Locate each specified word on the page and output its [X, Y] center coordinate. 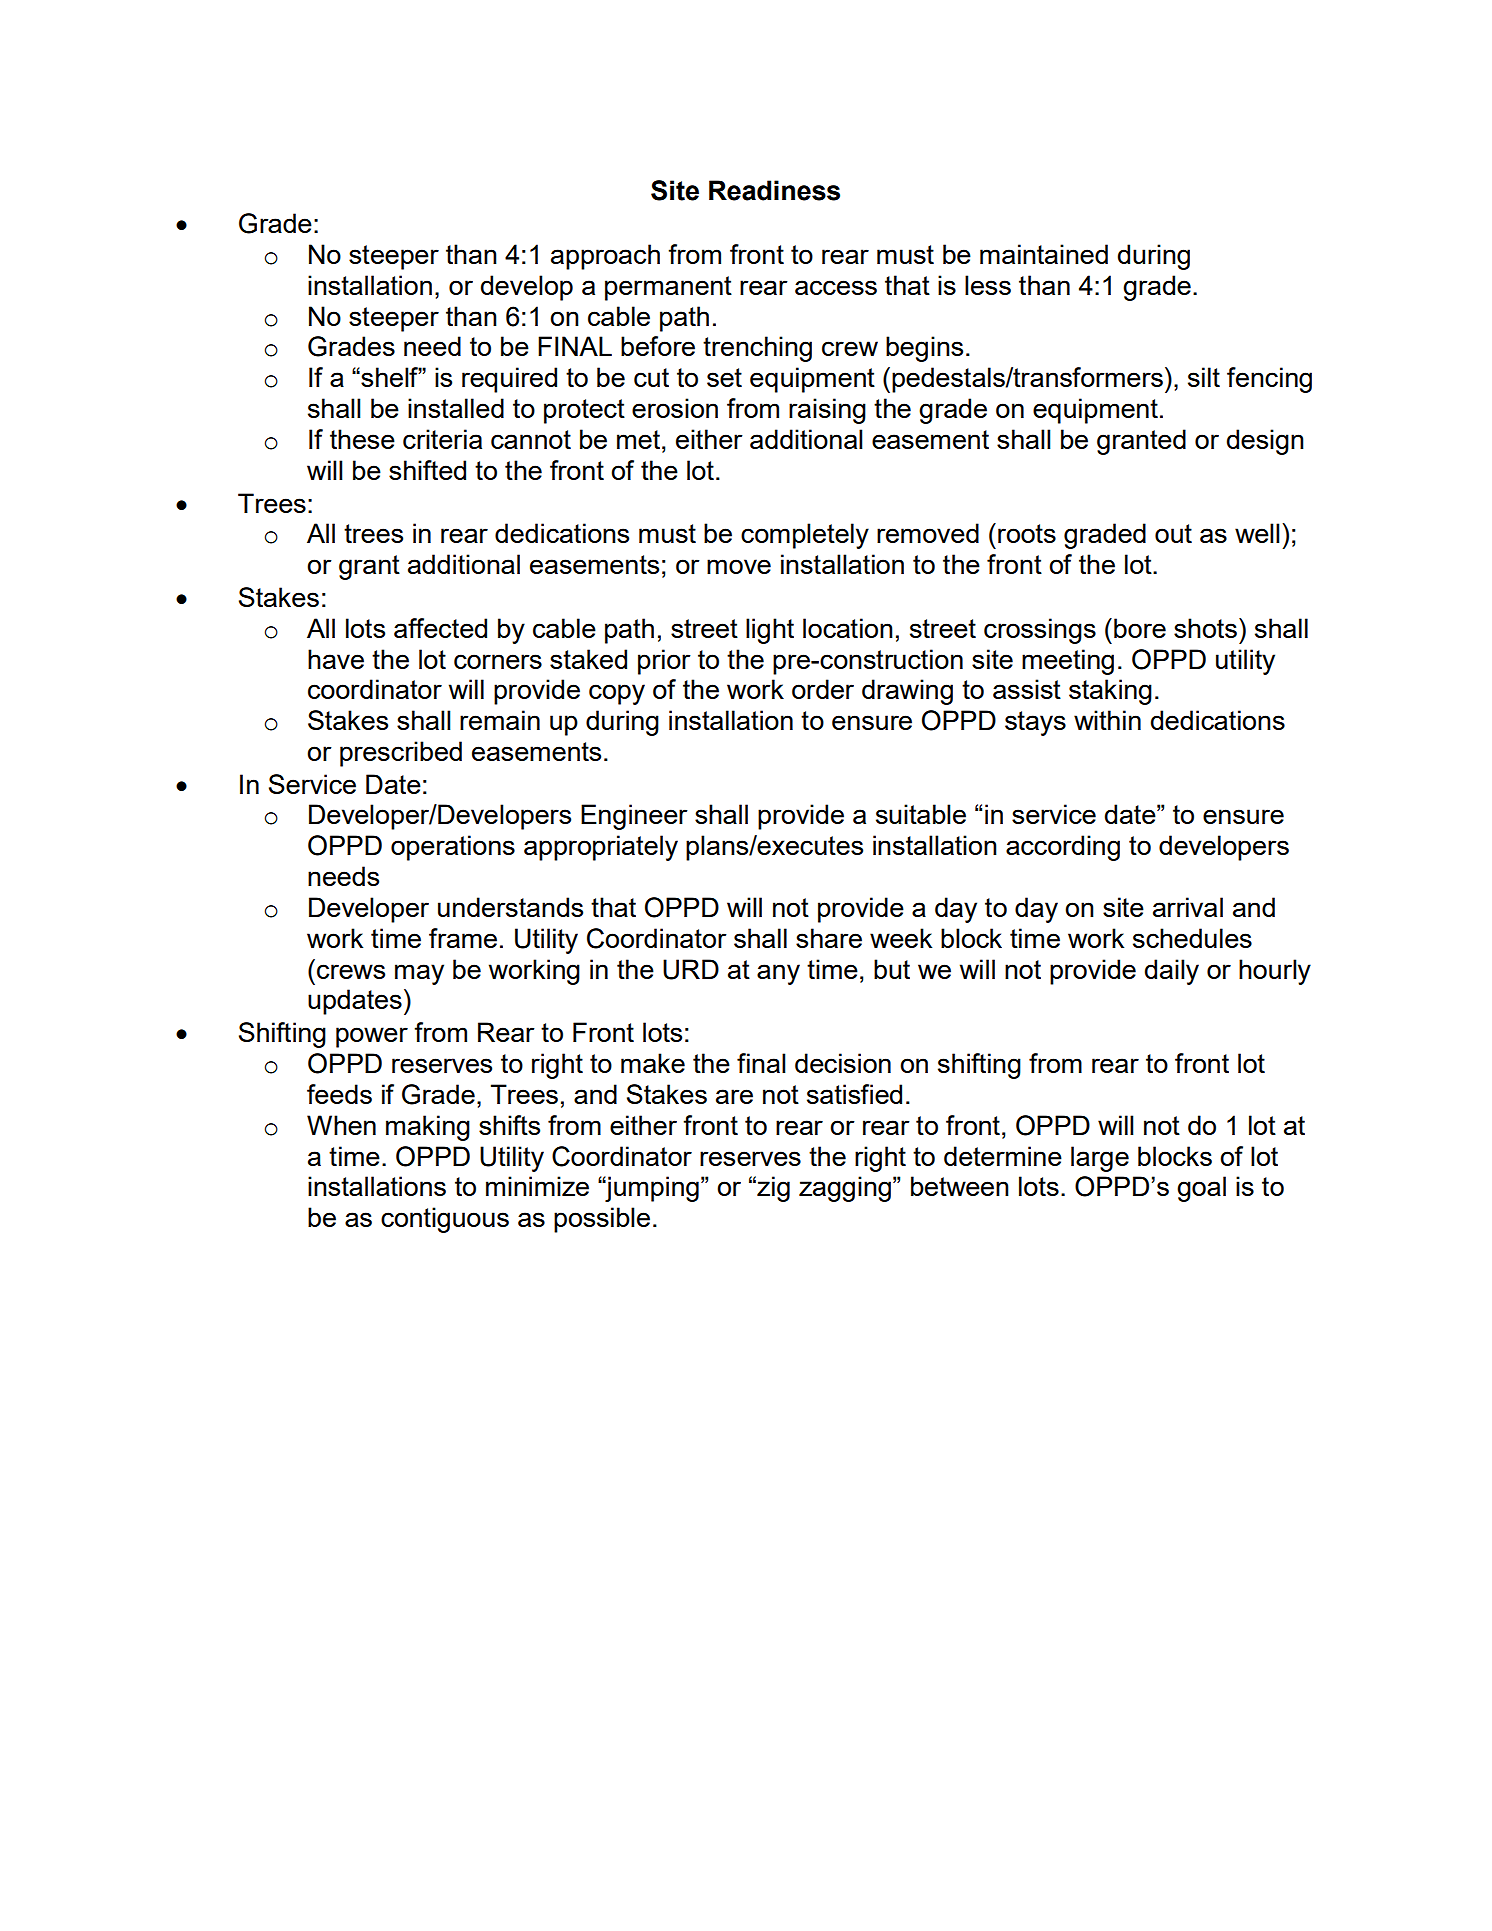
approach [605, 257]
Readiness [774, 190]
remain [500, 720]
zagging [845, 1189]
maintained [1044, 254]
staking [1110, 692]
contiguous [445, 1220]
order [823, 689]
